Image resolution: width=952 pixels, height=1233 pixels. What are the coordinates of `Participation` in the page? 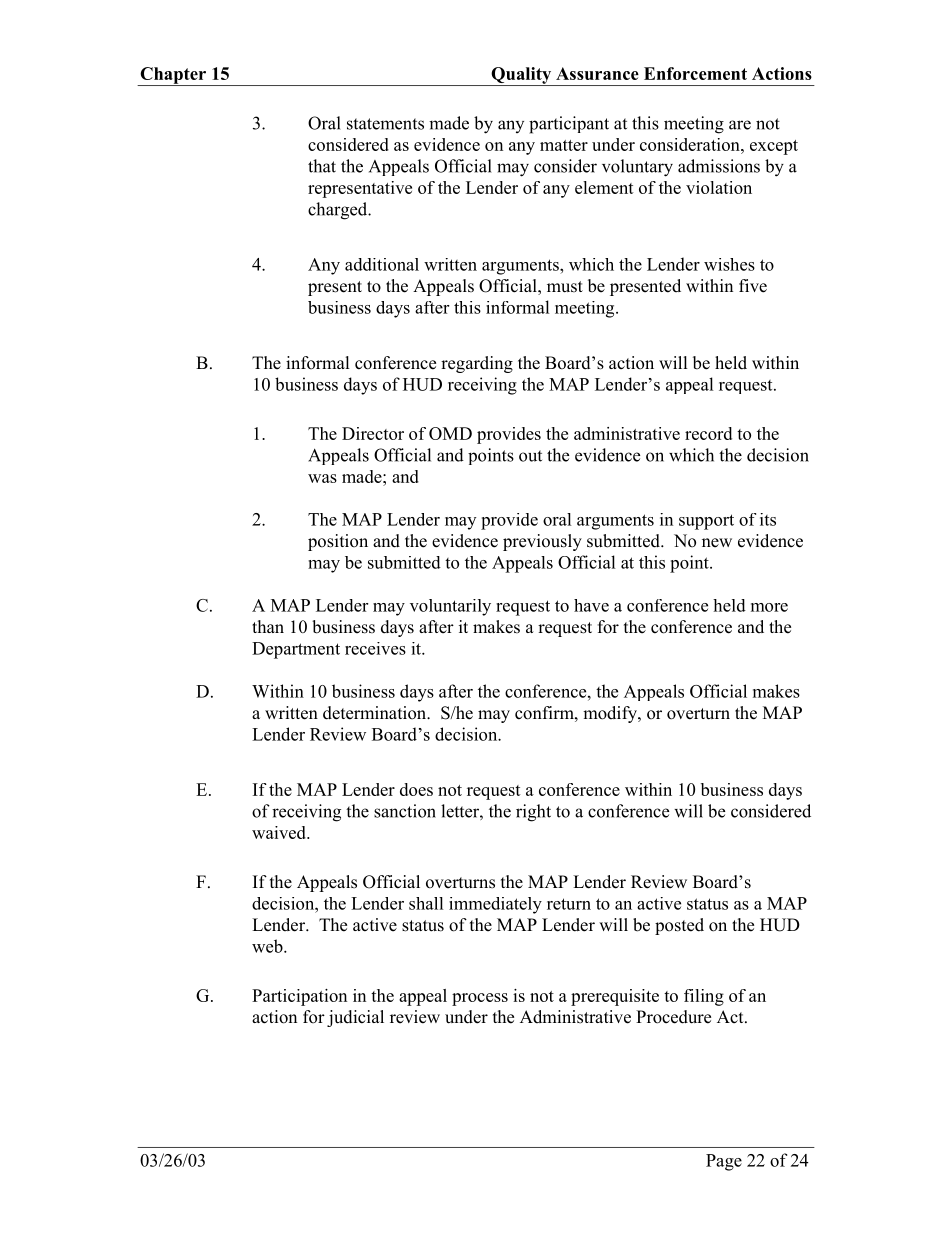 It's located at (299, 997).
